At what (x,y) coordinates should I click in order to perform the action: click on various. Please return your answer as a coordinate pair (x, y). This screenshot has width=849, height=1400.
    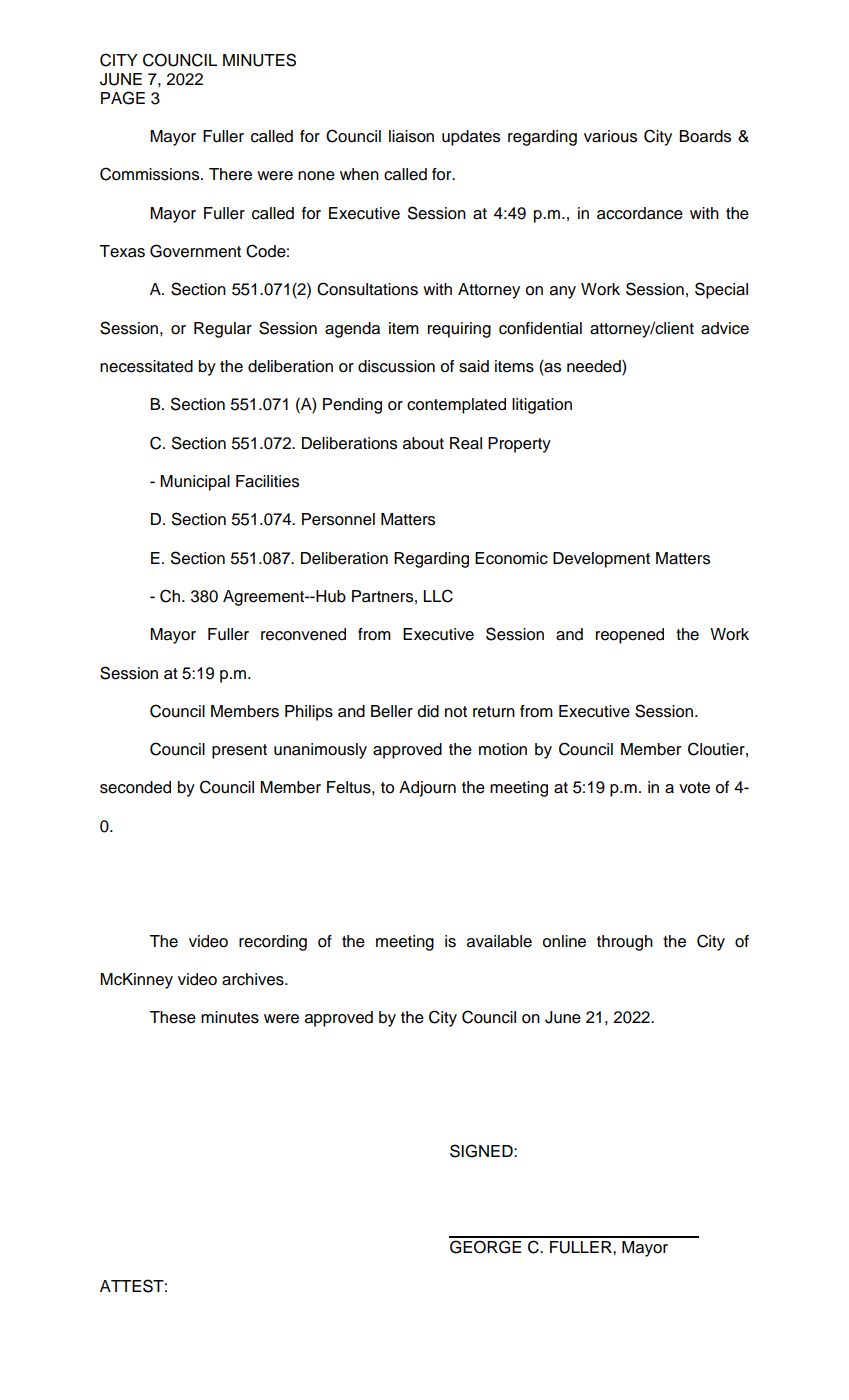
    Looking at the image, I should click on (610, 136).
